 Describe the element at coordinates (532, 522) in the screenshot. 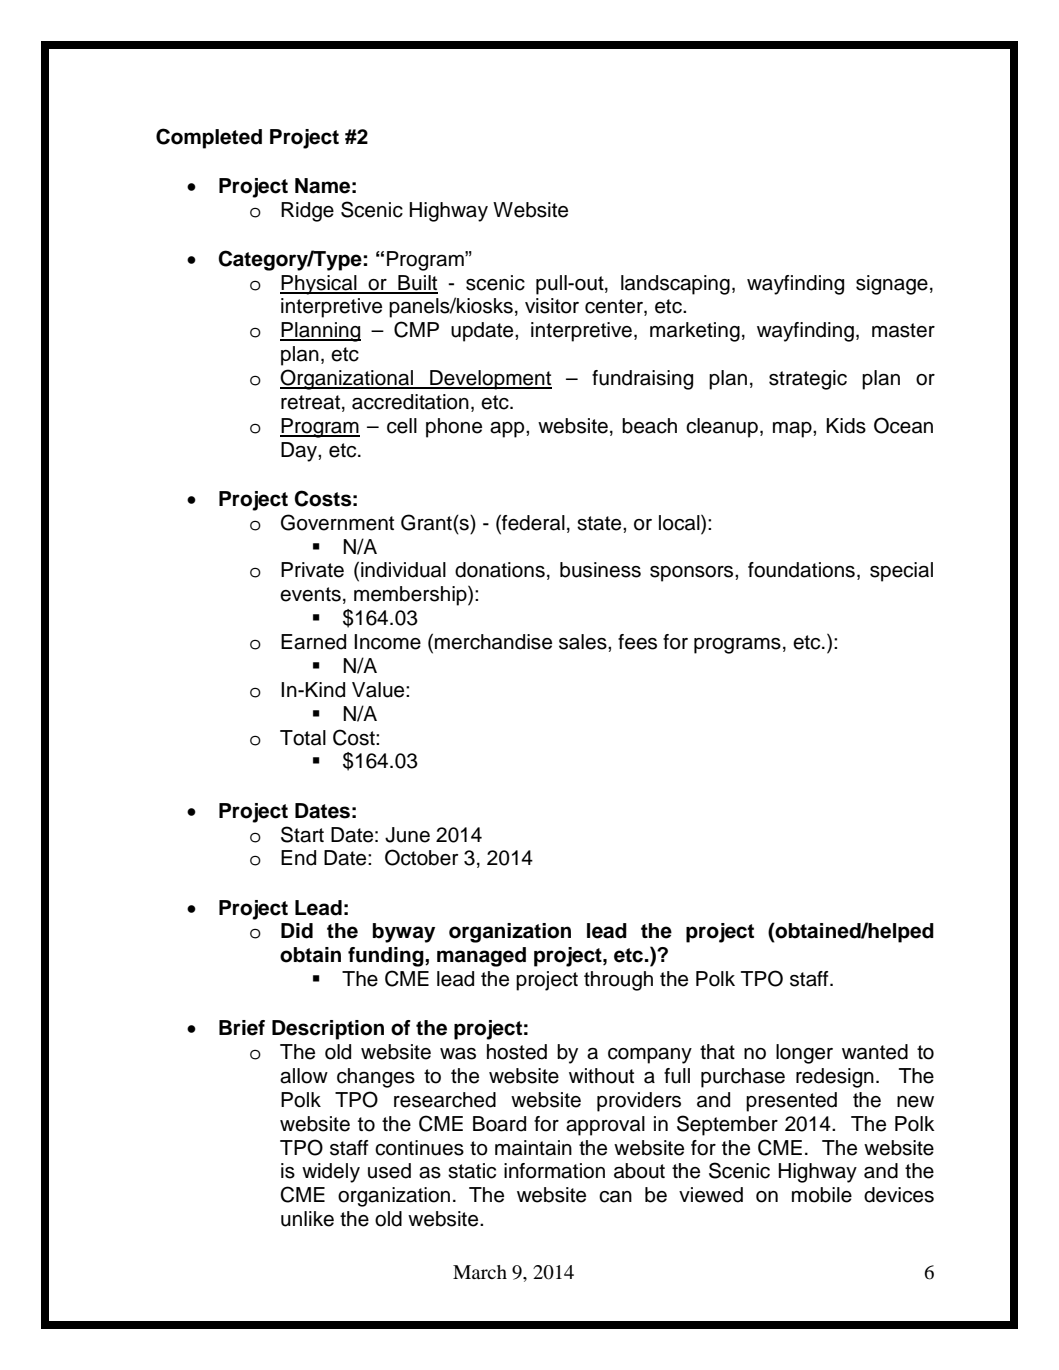

I see `federal` at that location.
